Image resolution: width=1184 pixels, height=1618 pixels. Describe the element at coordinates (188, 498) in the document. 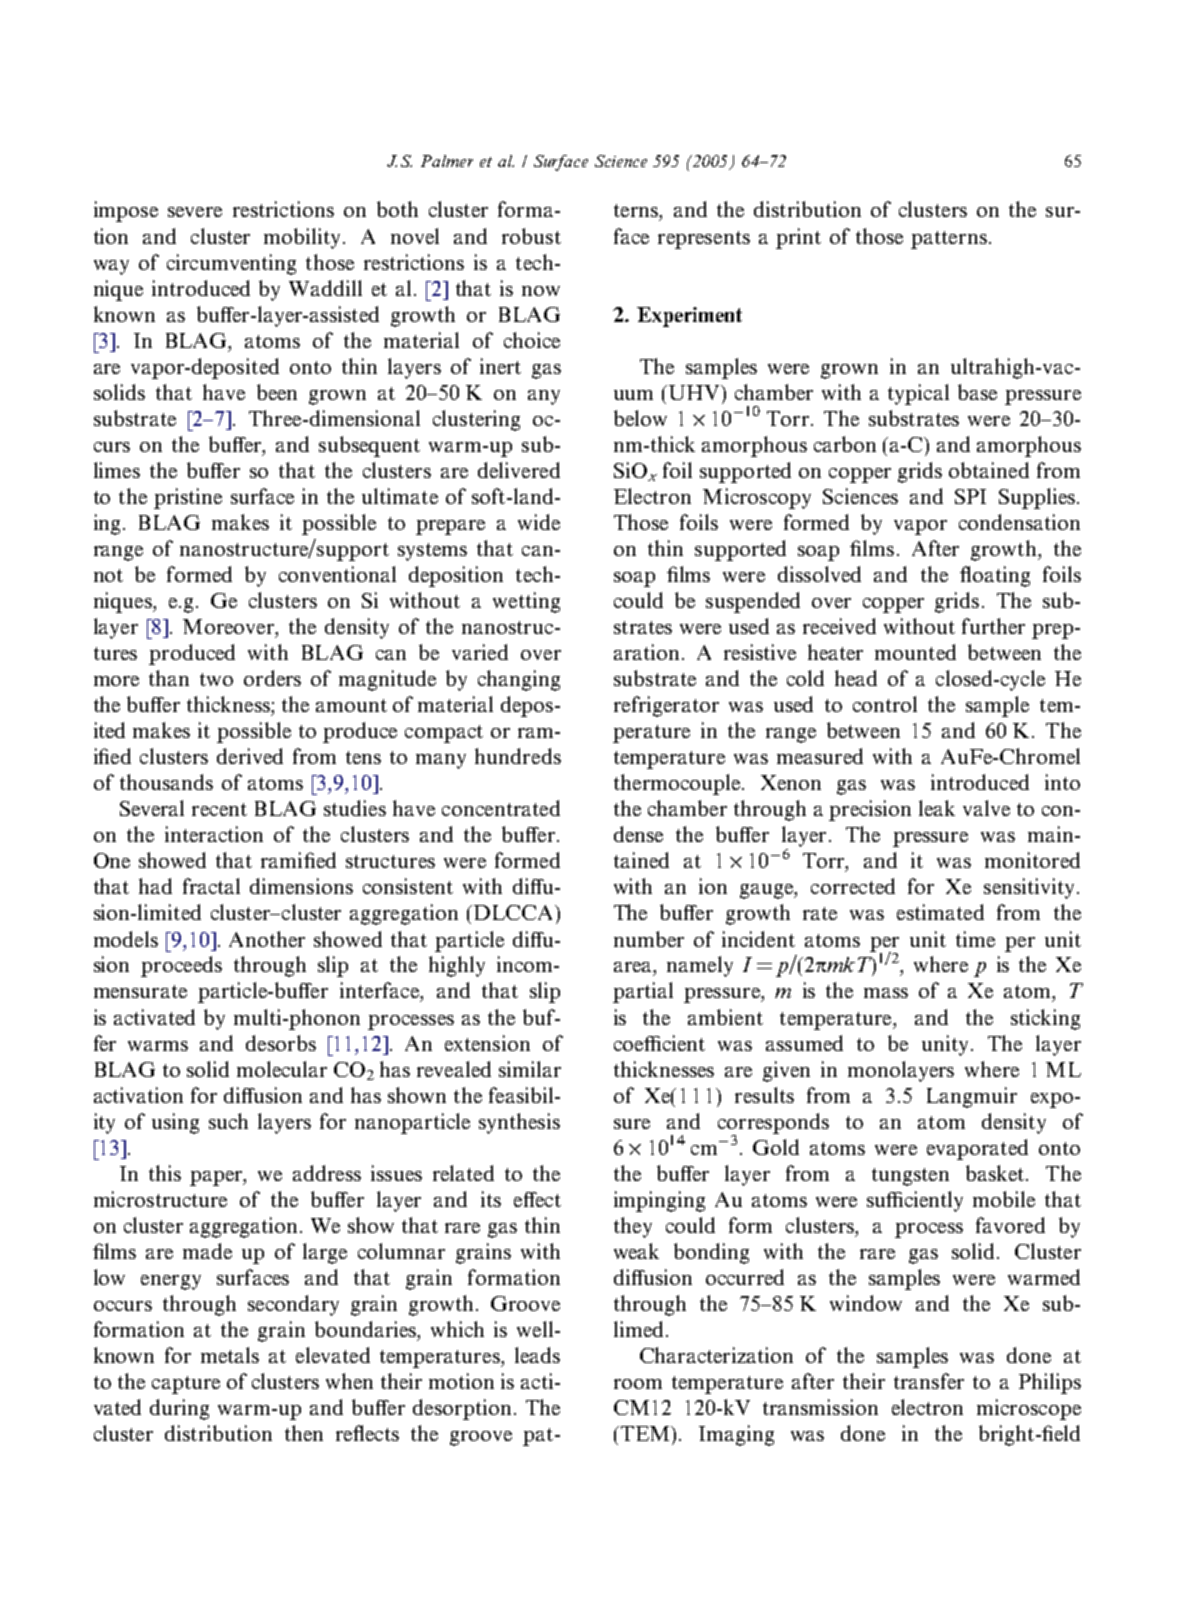

I see `pristine` at that location.
